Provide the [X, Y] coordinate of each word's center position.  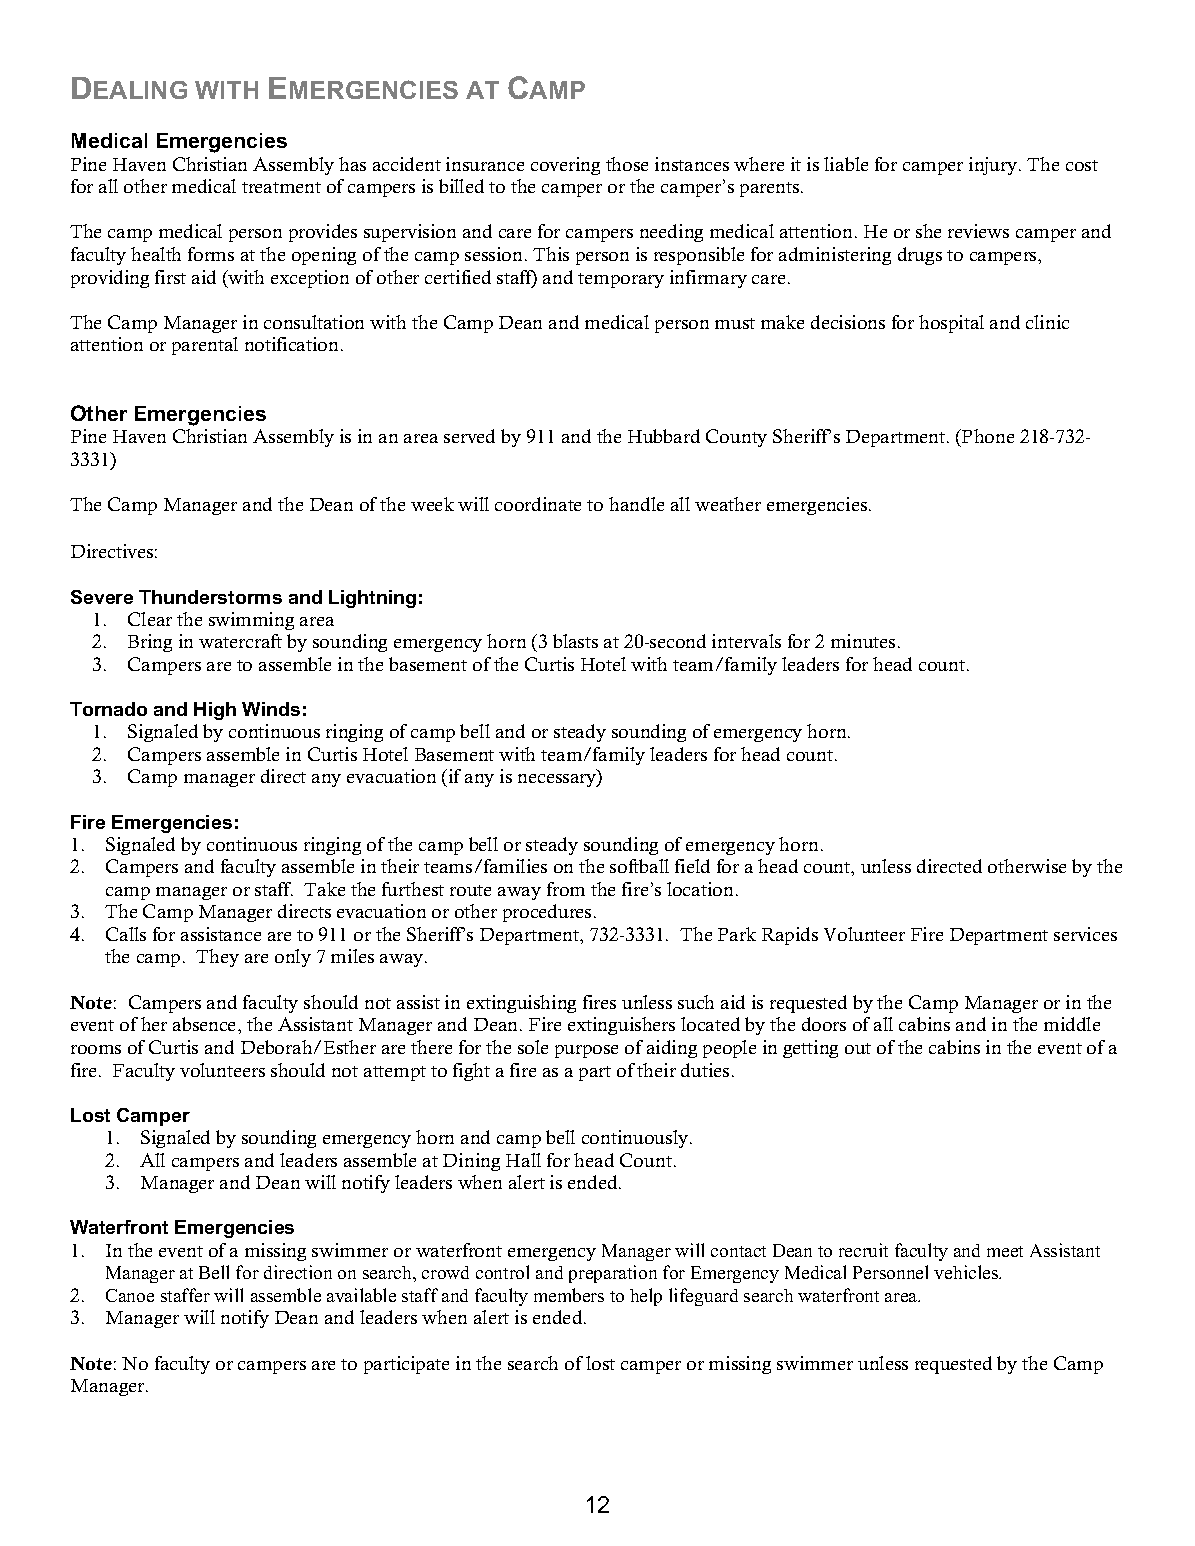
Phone [987, 438]
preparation [613, 1274]
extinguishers [621, 1026]
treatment [281, 187]
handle [636, 504]
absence [206, 1024]
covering [565, 166]
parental [205, 346]
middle [1072, 1024]
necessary [558, 780]
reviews [978, 231]
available [361, 1295]
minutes [863, 641]
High [215, 711]
